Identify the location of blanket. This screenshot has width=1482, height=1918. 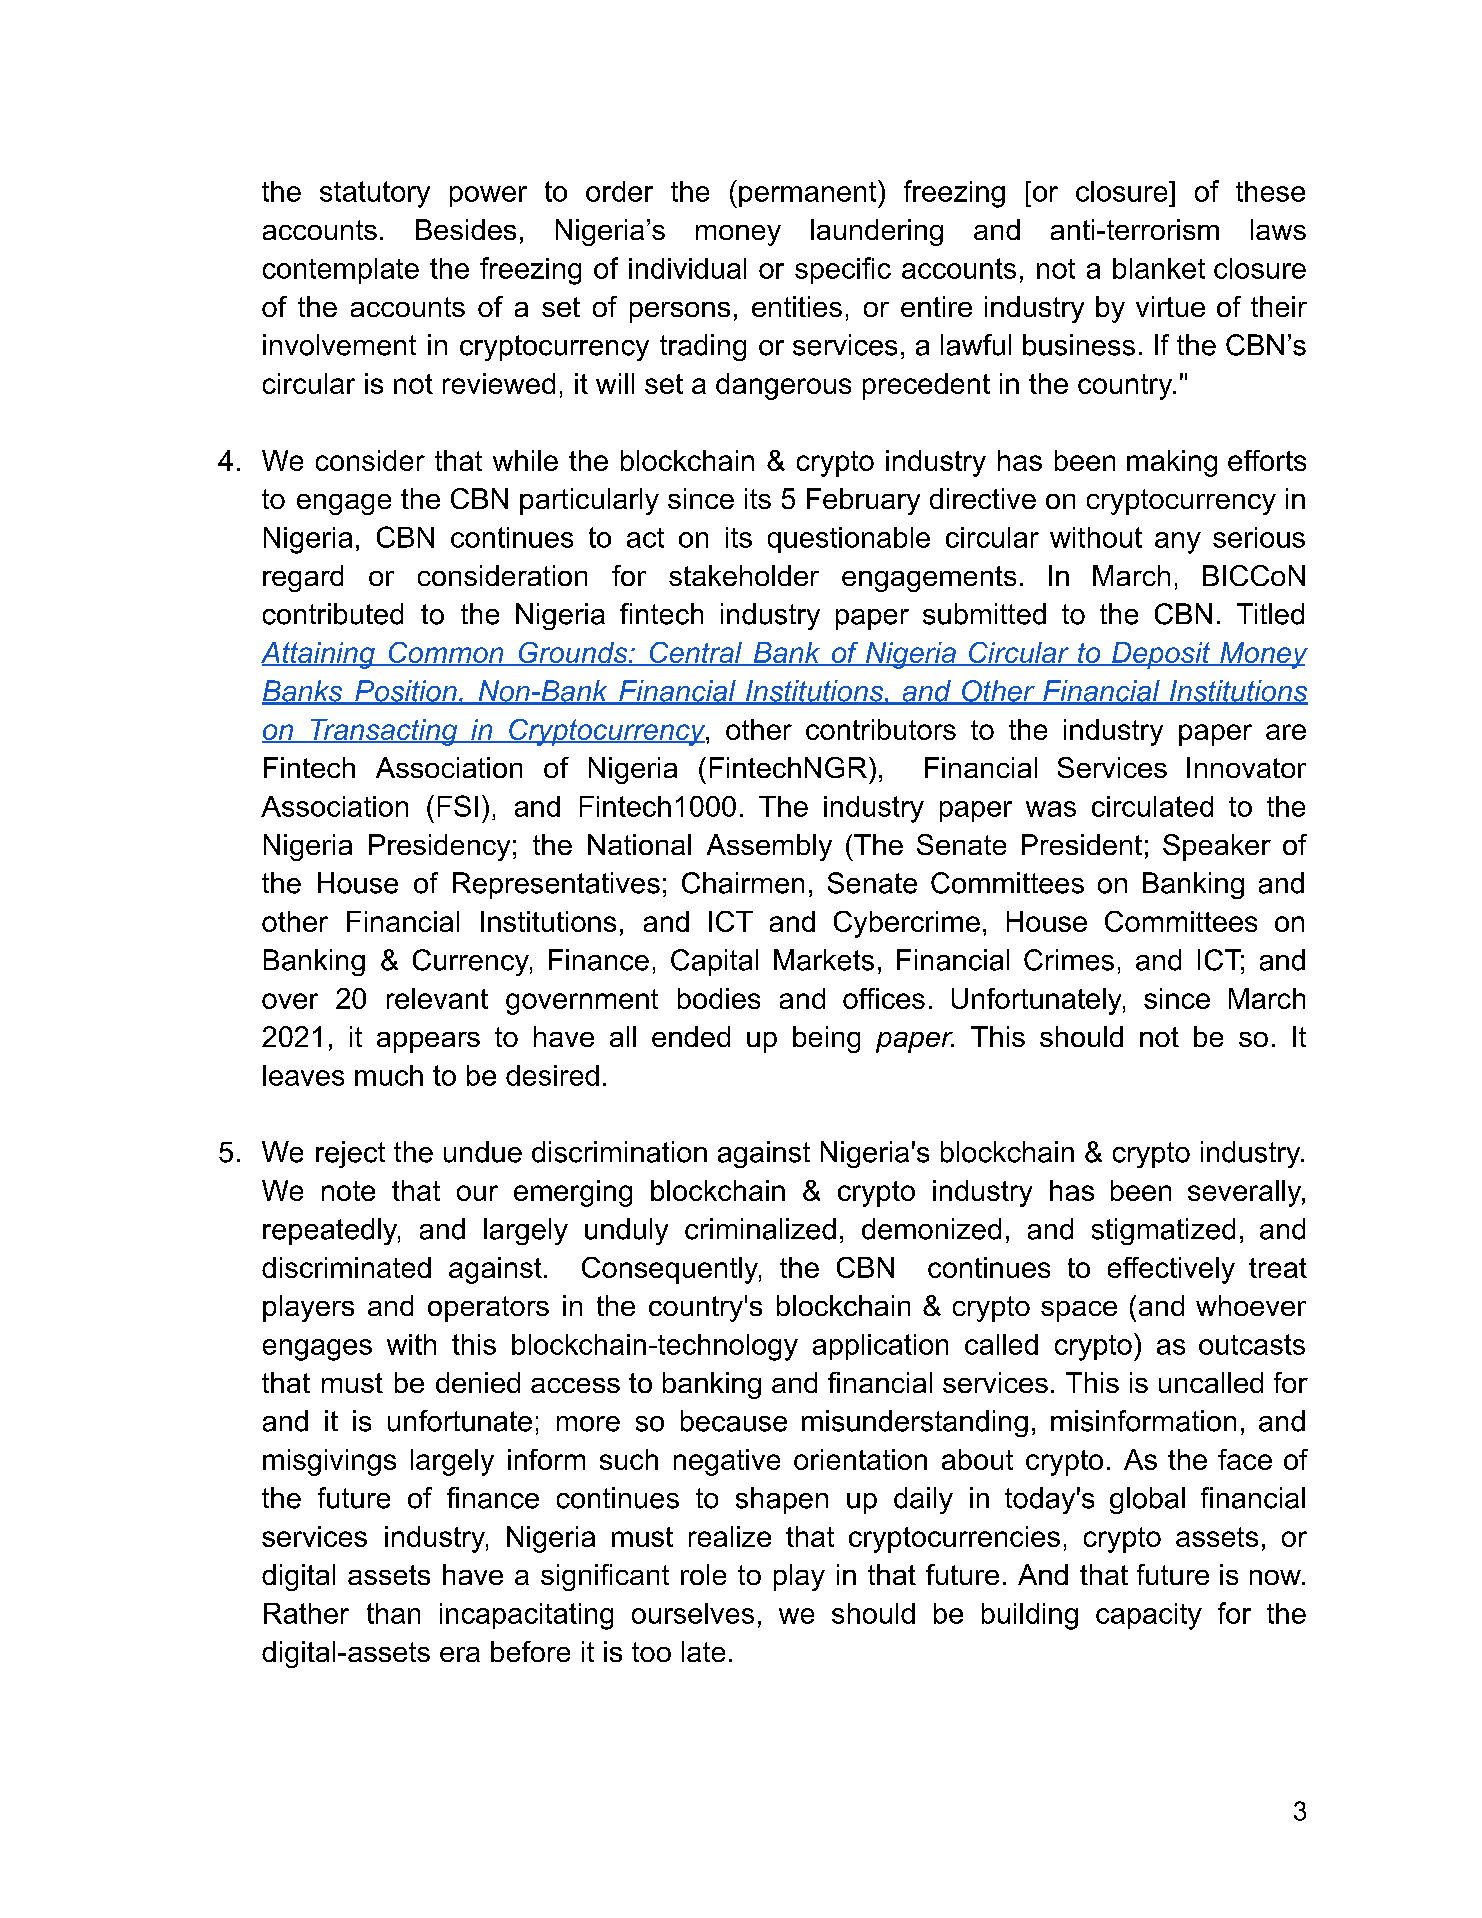
(1159, 268).
